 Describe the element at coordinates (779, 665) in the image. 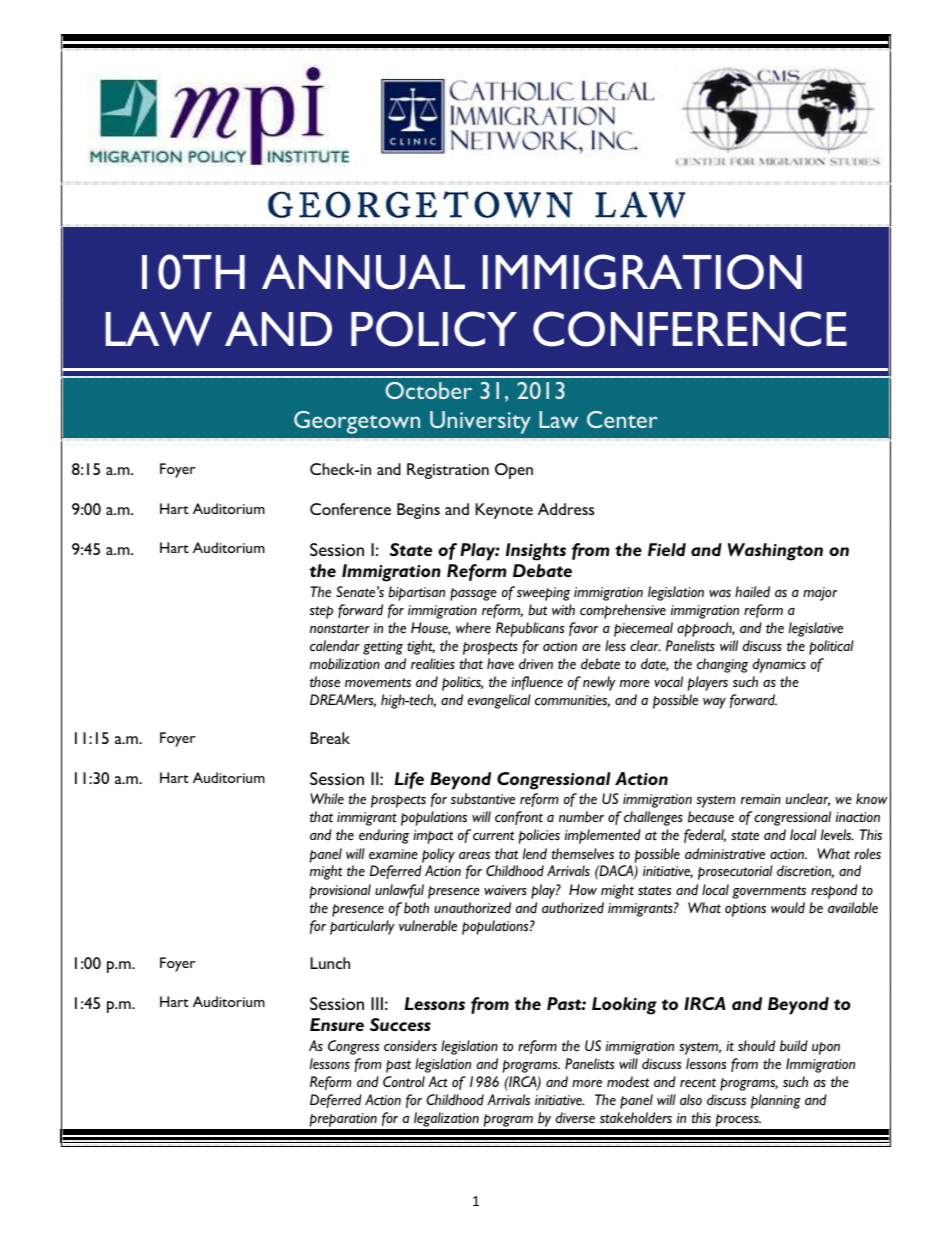

I see `dynamics` at that location.
